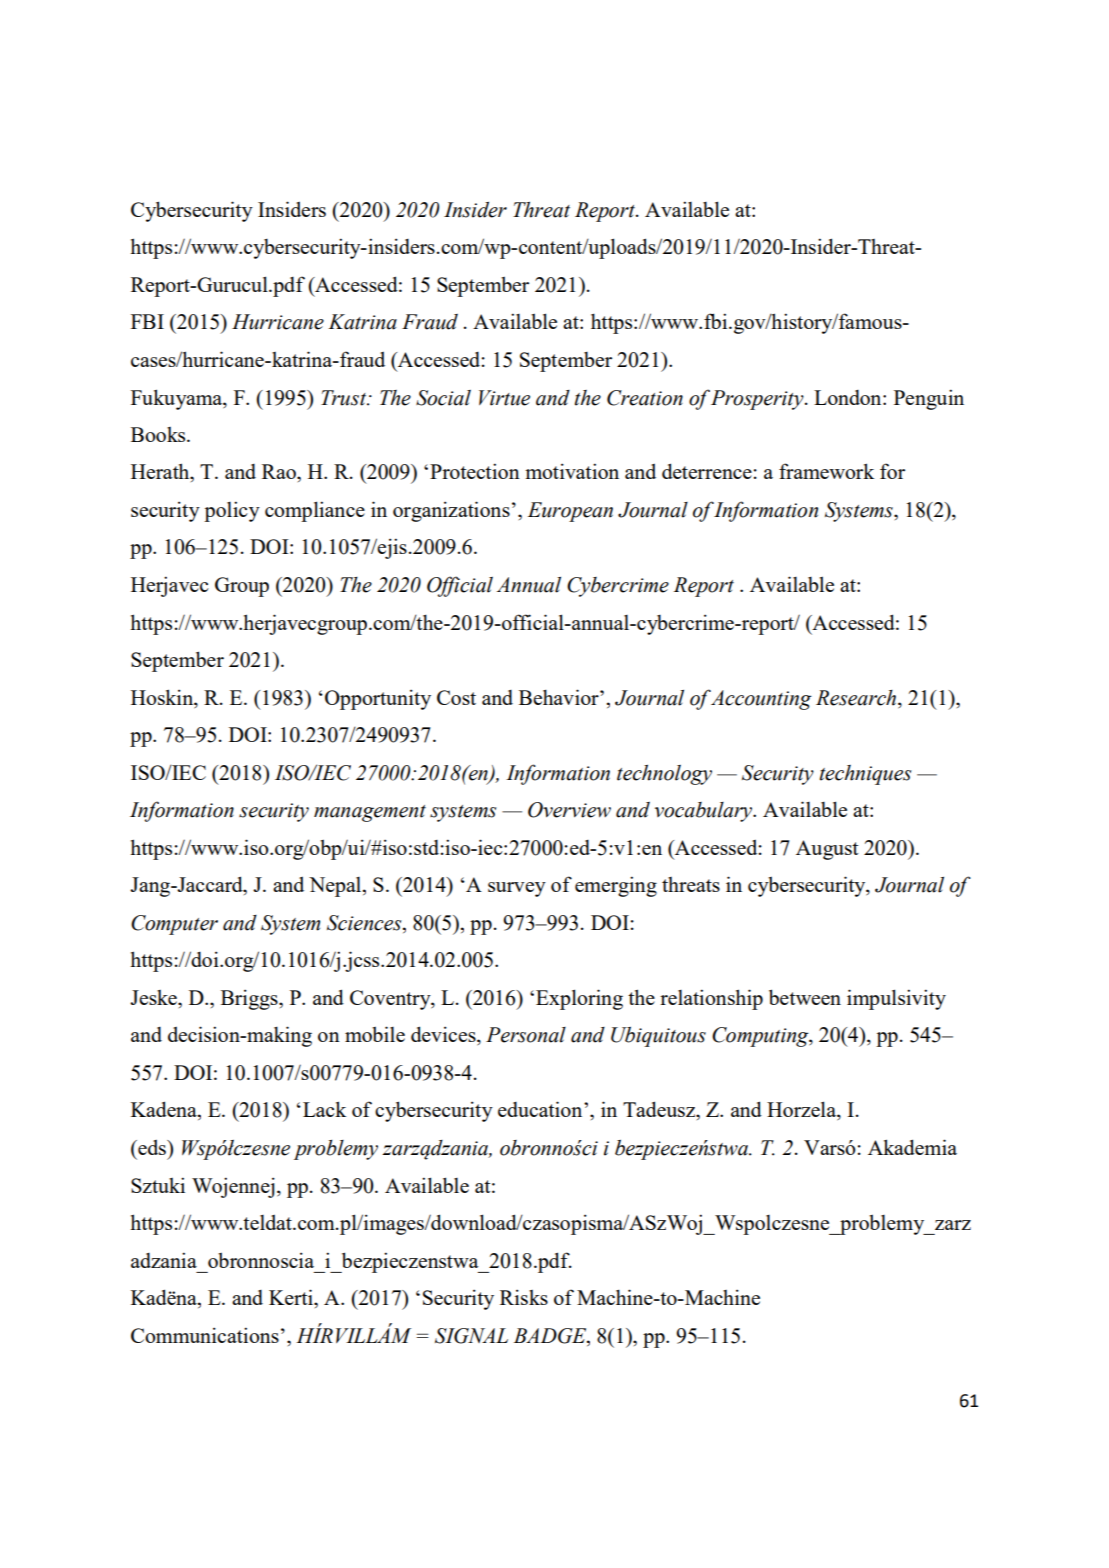 The image size is (1109, 1568). Describe the element at coordinates (378, 699) in the document. I see `Opportunity` at that location.
